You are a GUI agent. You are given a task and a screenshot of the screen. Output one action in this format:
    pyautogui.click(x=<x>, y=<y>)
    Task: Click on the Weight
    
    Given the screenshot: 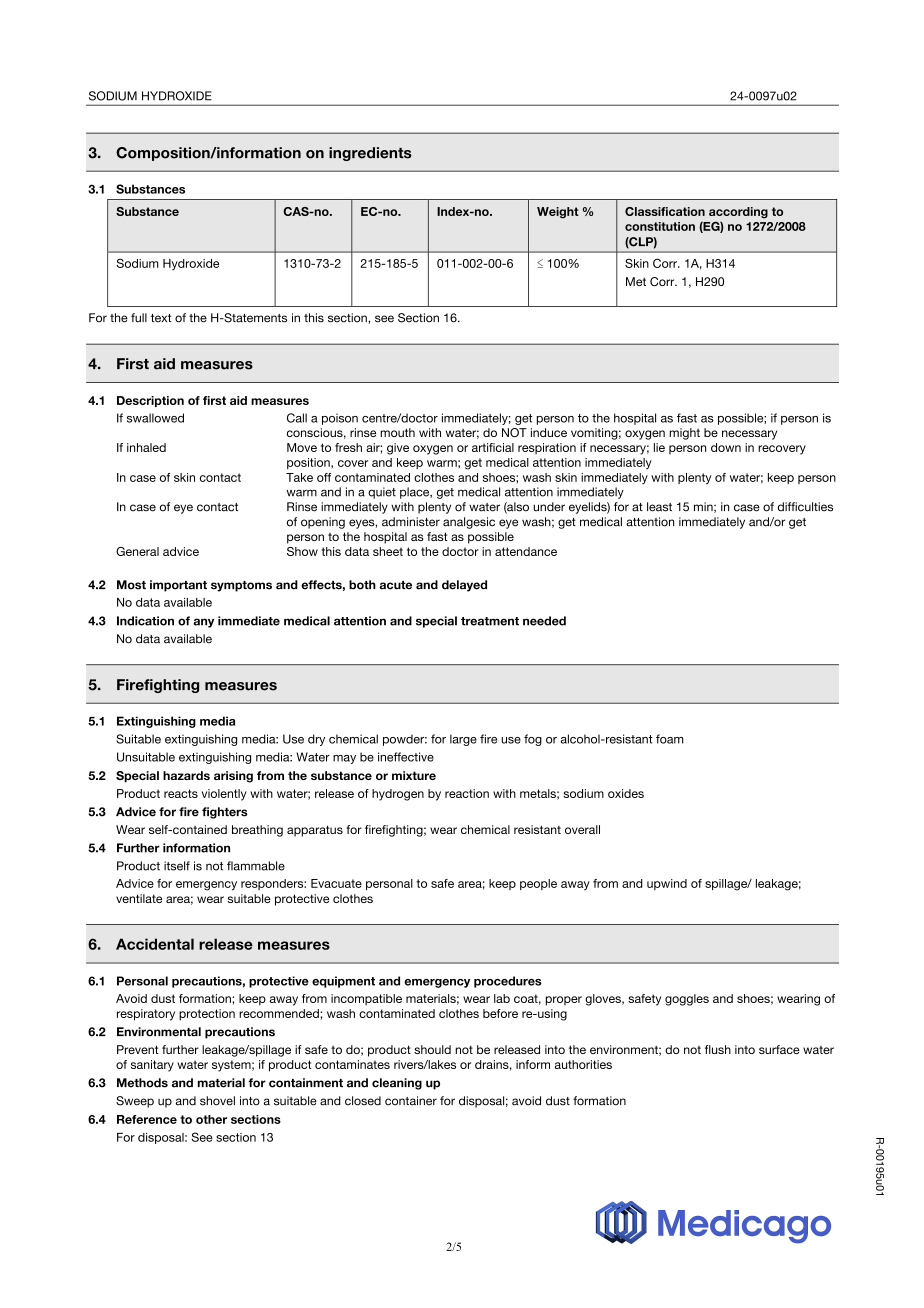 What is the action you would take?
    pyautogui.click(x=558, y=213)
